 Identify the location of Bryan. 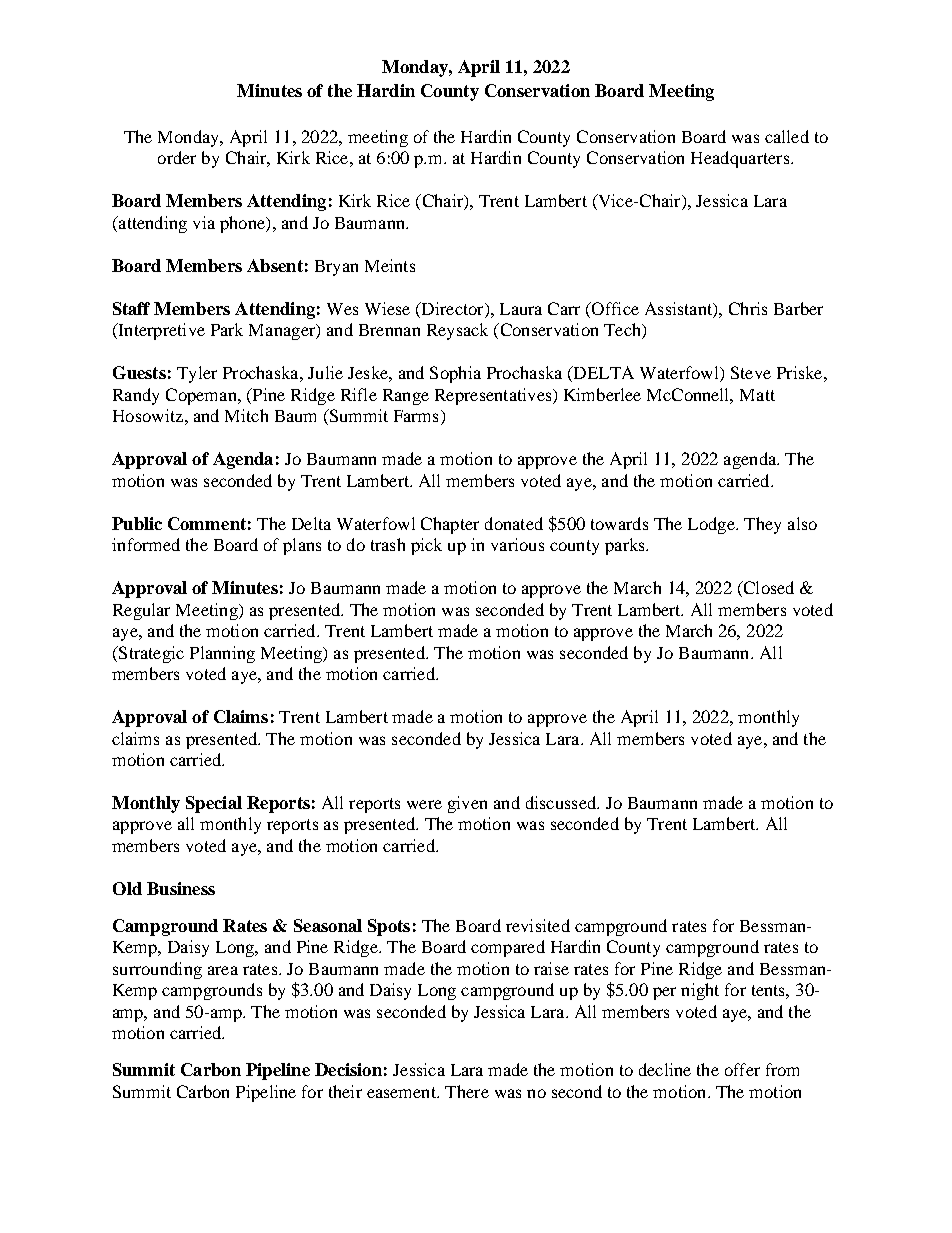
(336, 268).
